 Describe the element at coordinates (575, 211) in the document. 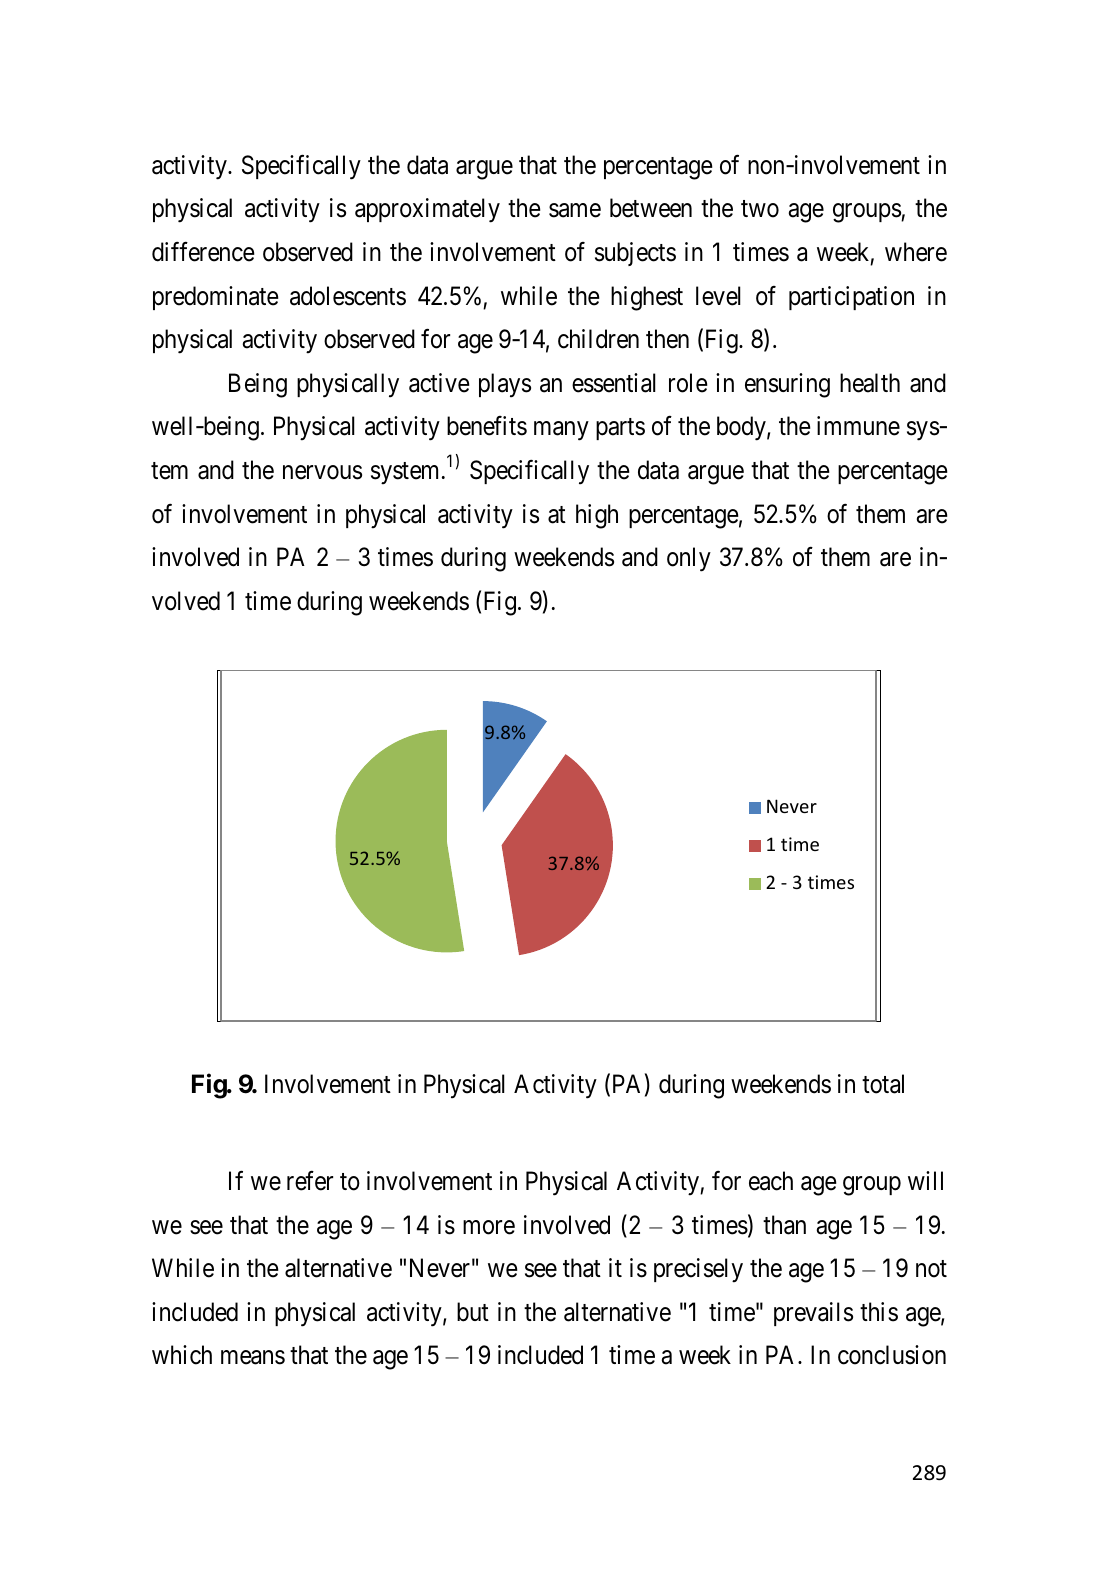

I see `same` at that location.
